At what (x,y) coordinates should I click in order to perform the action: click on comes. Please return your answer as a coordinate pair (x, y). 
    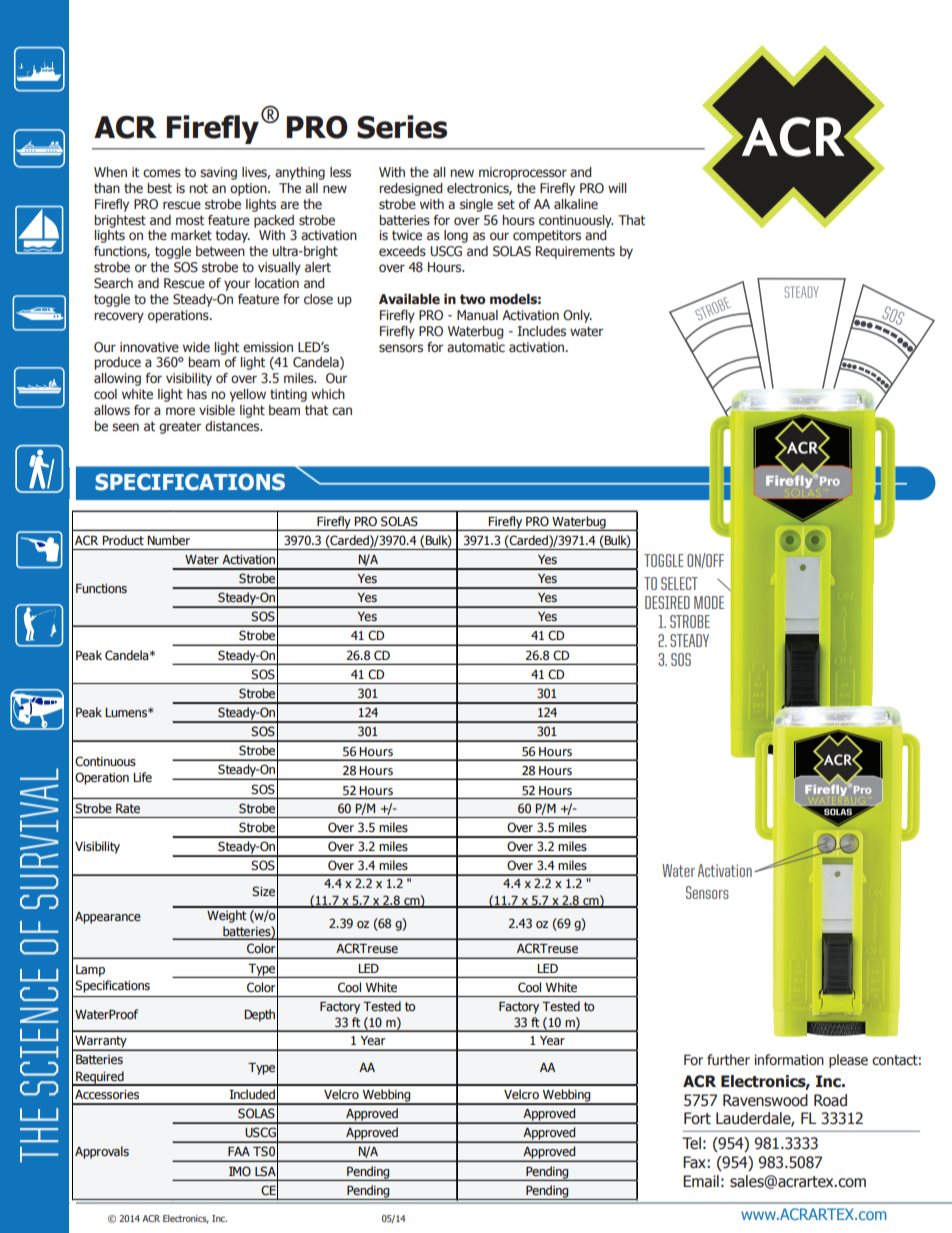
    Looking at the image, I should click on (162, 173).
